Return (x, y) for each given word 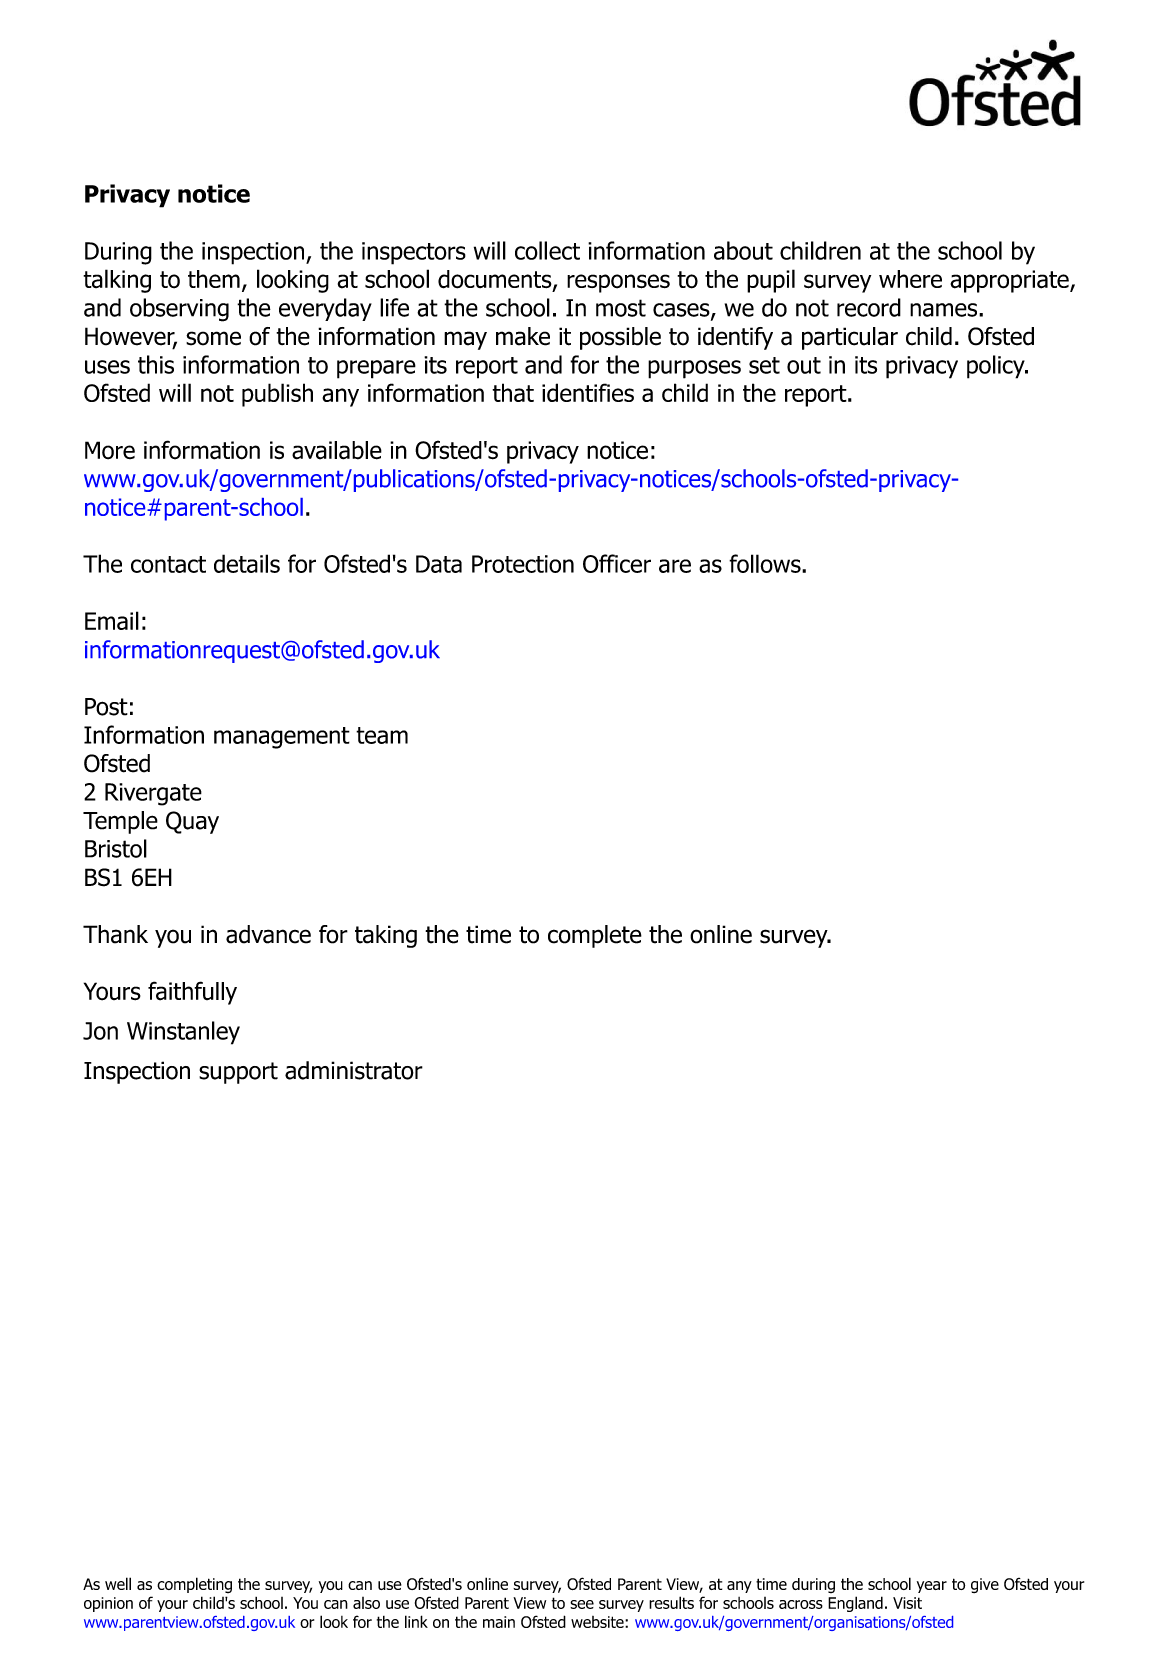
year (932, 1587)
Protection (523, 564)
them (214, 279)
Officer (617, 563)
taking (386, 936)
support (238, 1073)
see (582, 1604)
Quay (192, 822)
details (247, 563)
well (118, 1583)
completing (194, 1585)
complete (595, 936)
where (910, 279)
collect (547, 250)
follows (766, 563)
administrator (354, 1070)
